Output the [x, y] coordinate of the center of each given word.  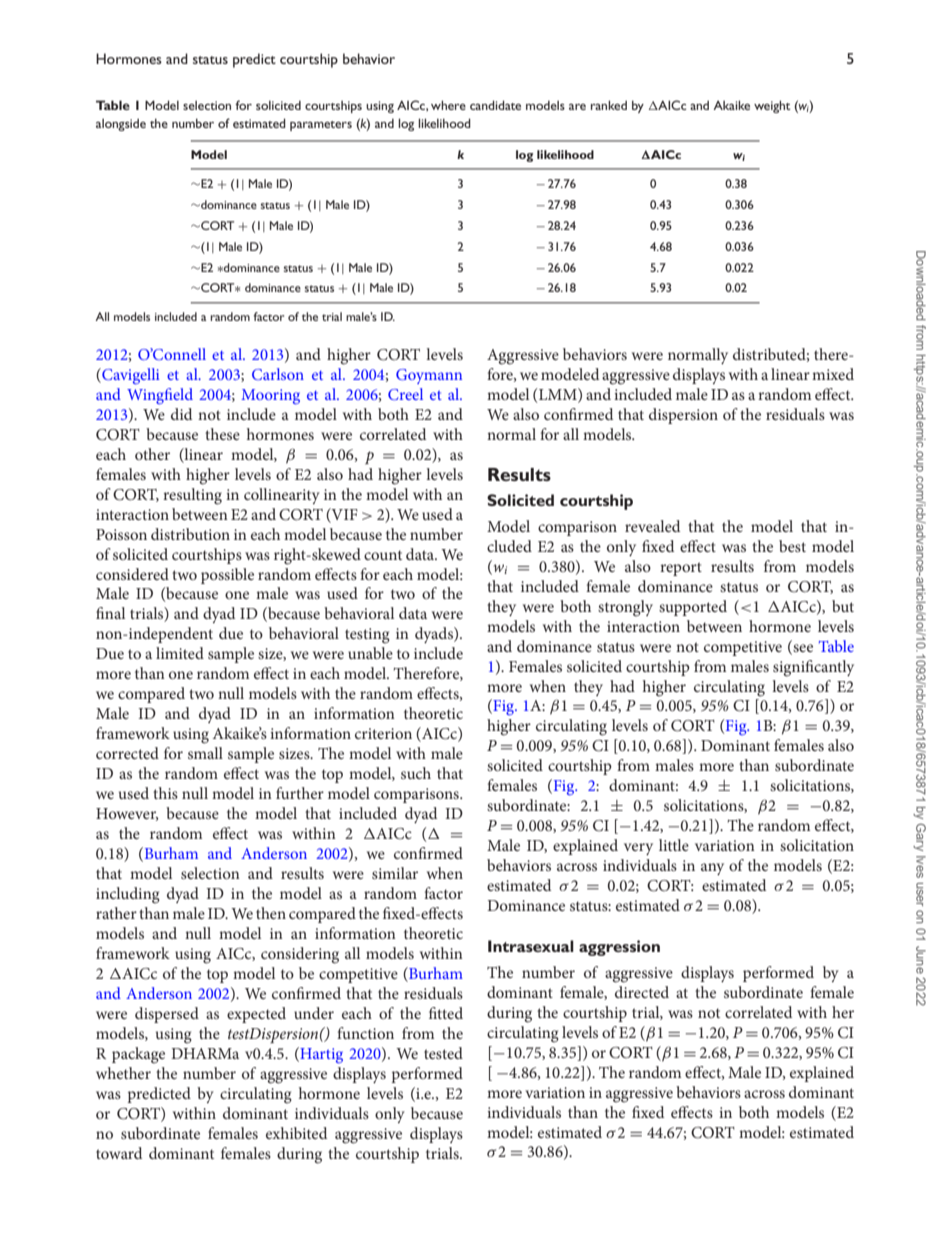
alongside [121, 124]
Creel [405, 394]
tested [443, 1053]
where [448, 105]
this [165, 793]
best [792, 546]
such [416, 773]
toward [119, 1153]
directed [642, 992]
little [674, 845]
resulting [192, 496]
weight [772, 106]
